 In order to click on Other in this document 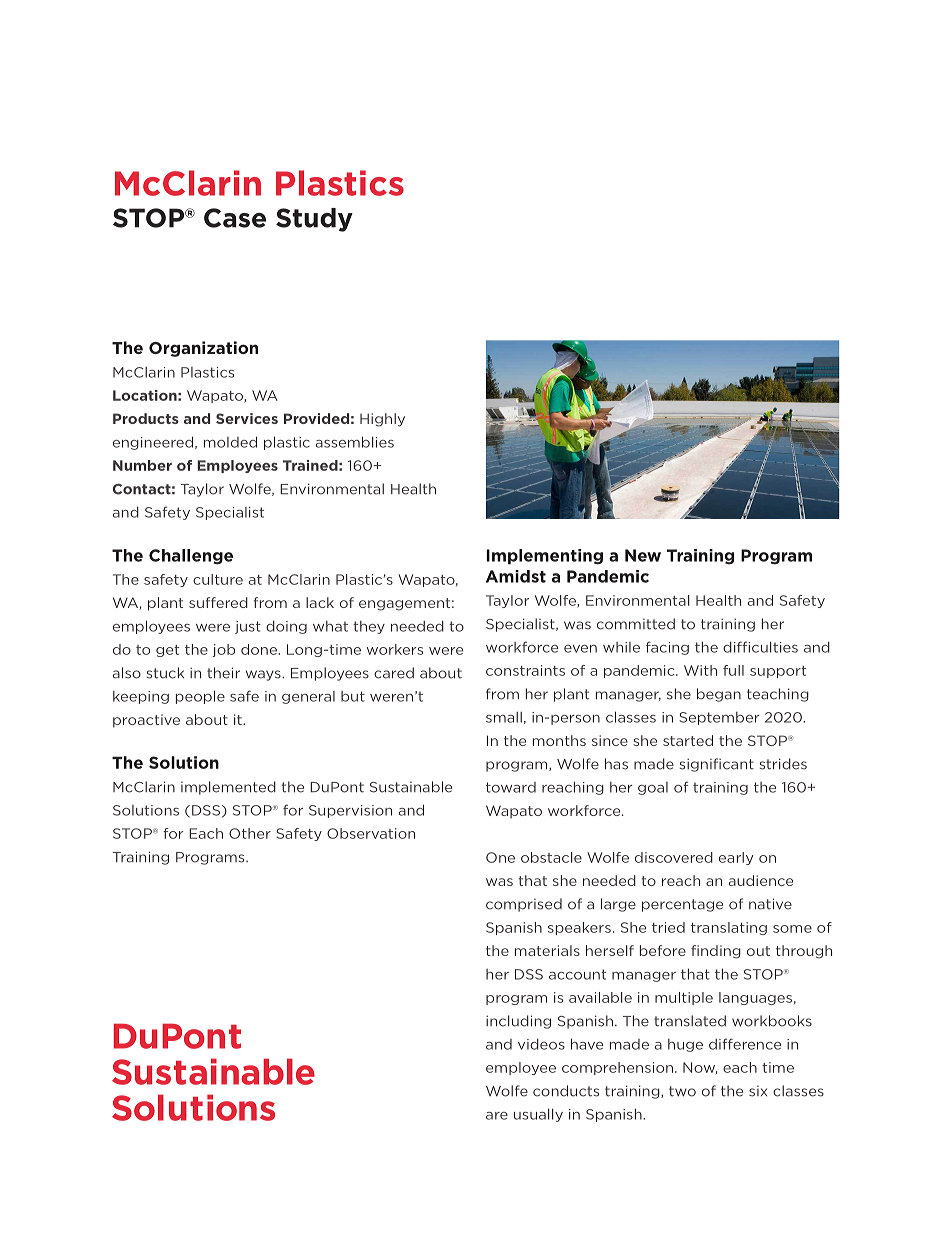, I will do `click(250, 833)`.
